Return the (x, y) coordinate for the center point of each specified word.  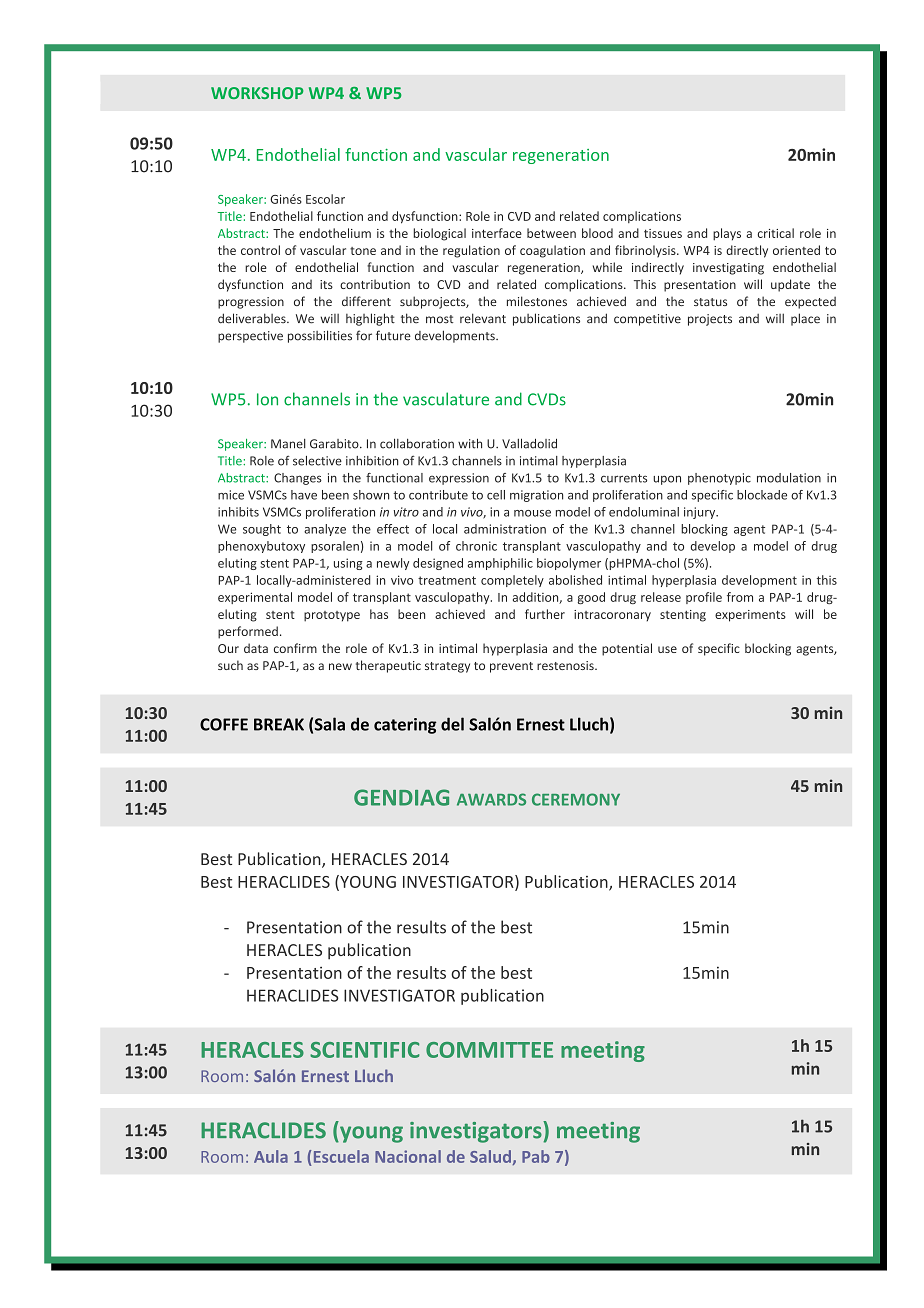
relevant (483, 318)
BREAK (279, 724)
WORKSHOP (257, 93)
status (710, 302)
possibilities (320, 336)
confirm (295, 648)
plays (727, 234)
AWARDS (491, 799)
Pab (536, 1156)
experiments (750, 616)
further (545, 614)
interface (497, 233)
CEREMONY (576, 799)
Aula (271, 1156)
